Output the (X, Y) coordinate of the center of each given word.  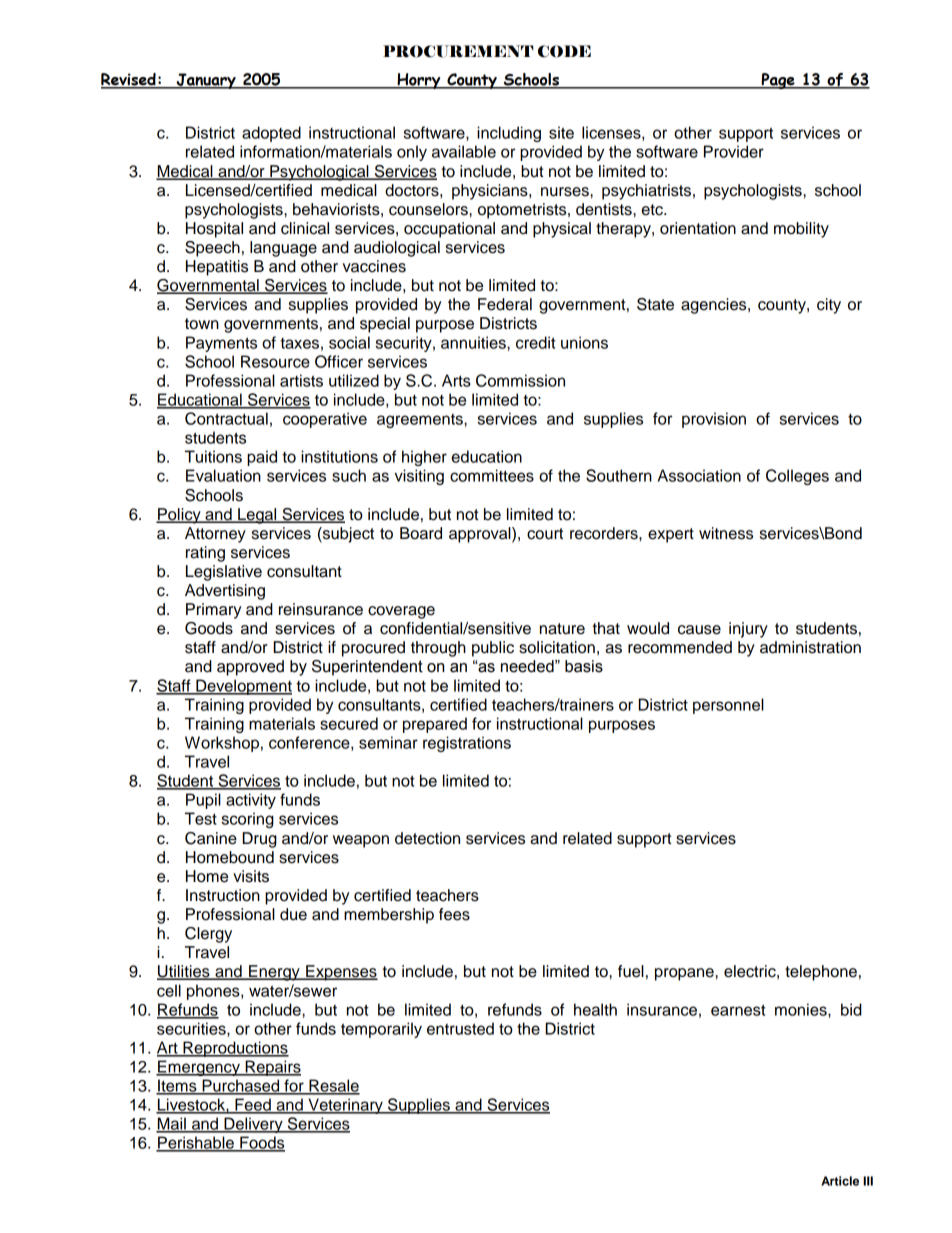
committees (492, 475)
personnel (728, 706)
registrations (467, 744)
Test (201, 818)
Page (778, 81)
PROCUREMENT (458, 51)
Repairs (272, 1068)
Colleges (797, 477)
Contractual (226, 418)
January (206, 81)
